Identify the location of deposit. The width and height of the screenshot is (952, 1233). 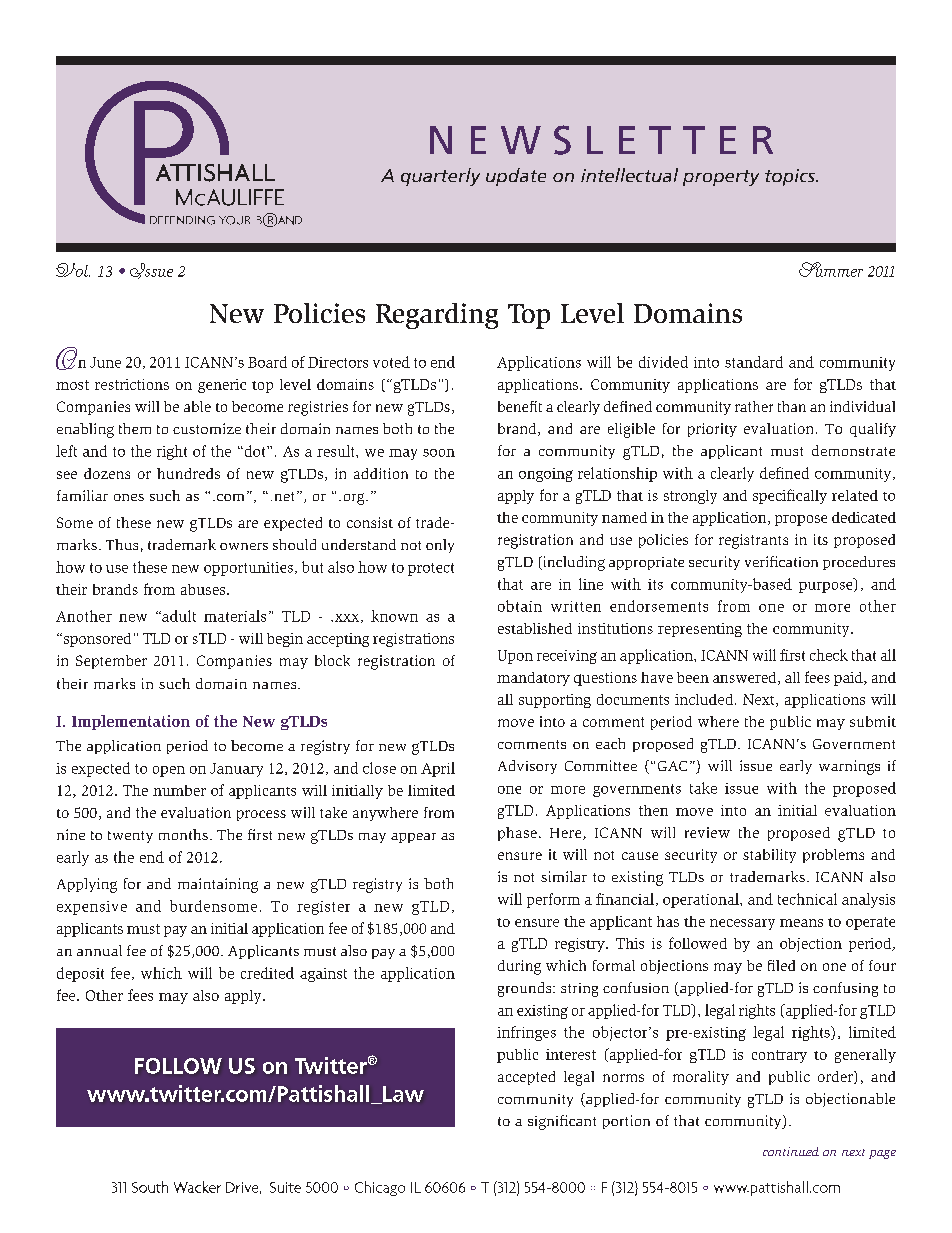
(80, 974).
